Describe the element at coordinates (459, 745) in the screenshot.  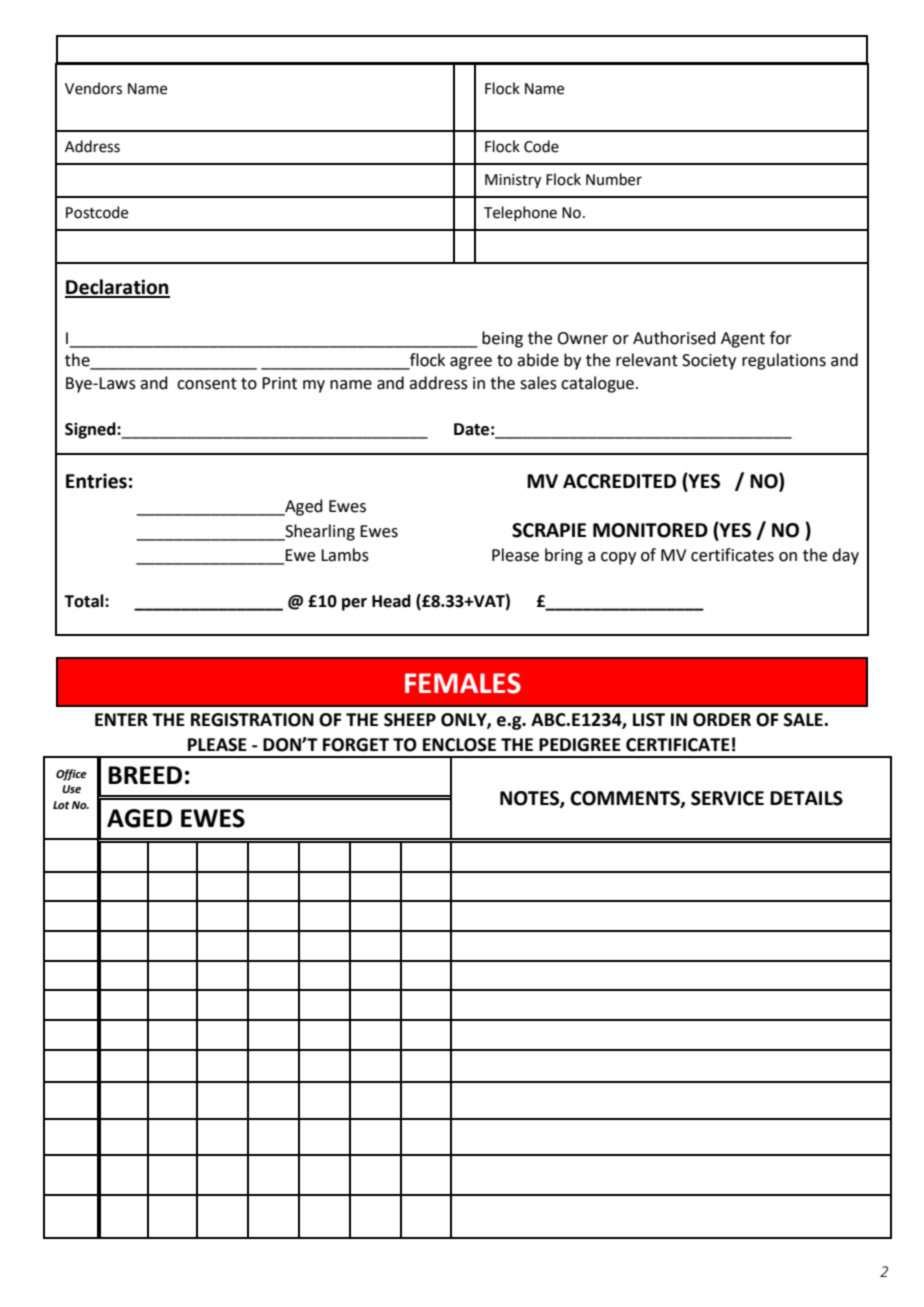
I see `ENCLOSE` at that location.
